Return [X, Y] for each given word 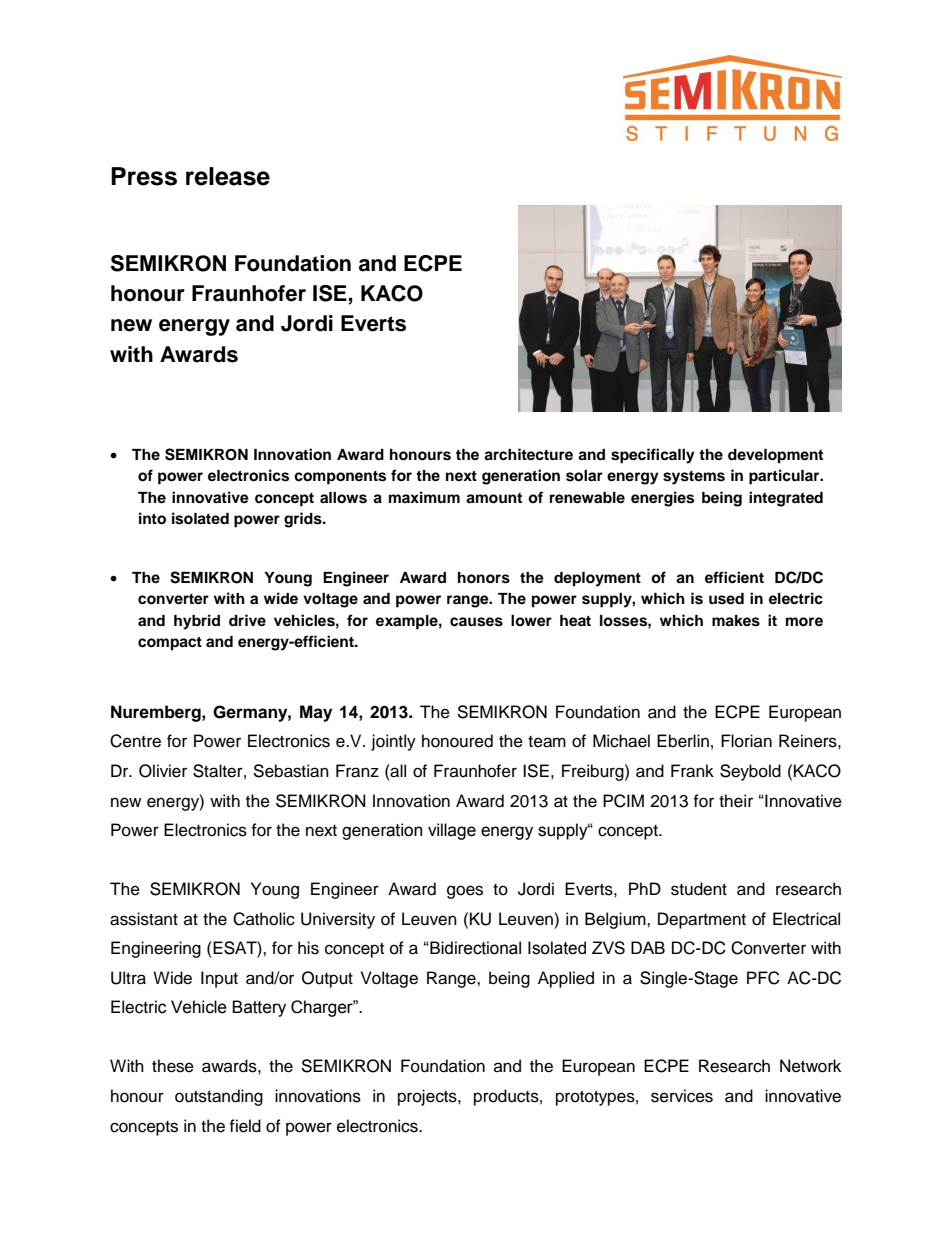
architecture [528, 454]
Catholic [264, 919]
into [152, 518]
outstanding [219, 1097]
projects [428, 1097]
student [699, 889]
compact [170, 644]
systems [694, 478]
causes [476, 622]
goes [465, 892]
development [775, 456]
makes [736, 621]
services [682, 1096]
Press [144, 176]
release [228, 176]
